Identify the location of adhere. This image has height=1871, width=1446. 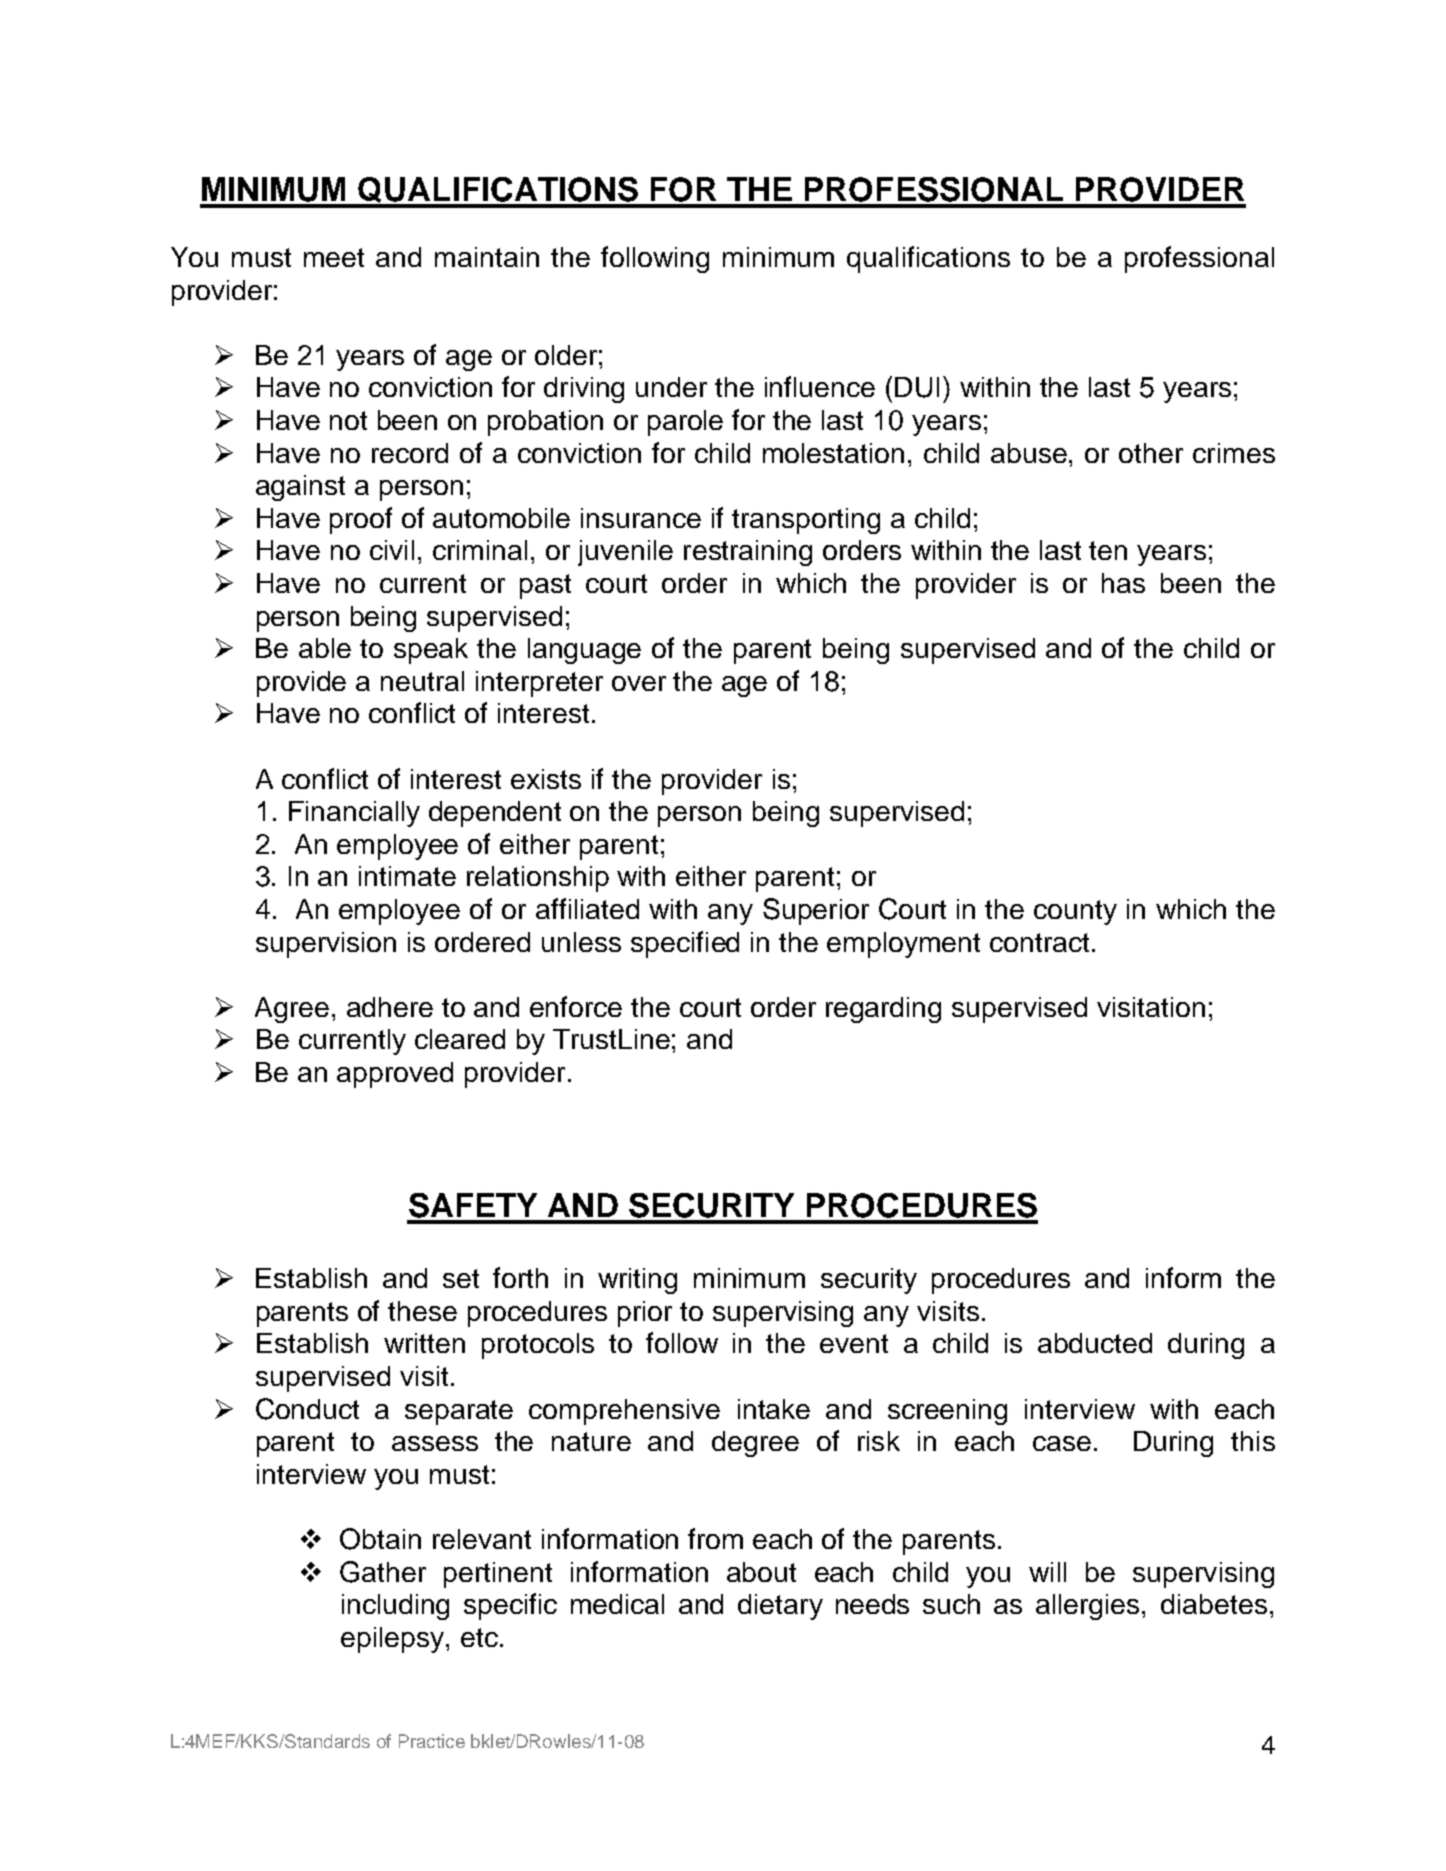
(390, 1007).
